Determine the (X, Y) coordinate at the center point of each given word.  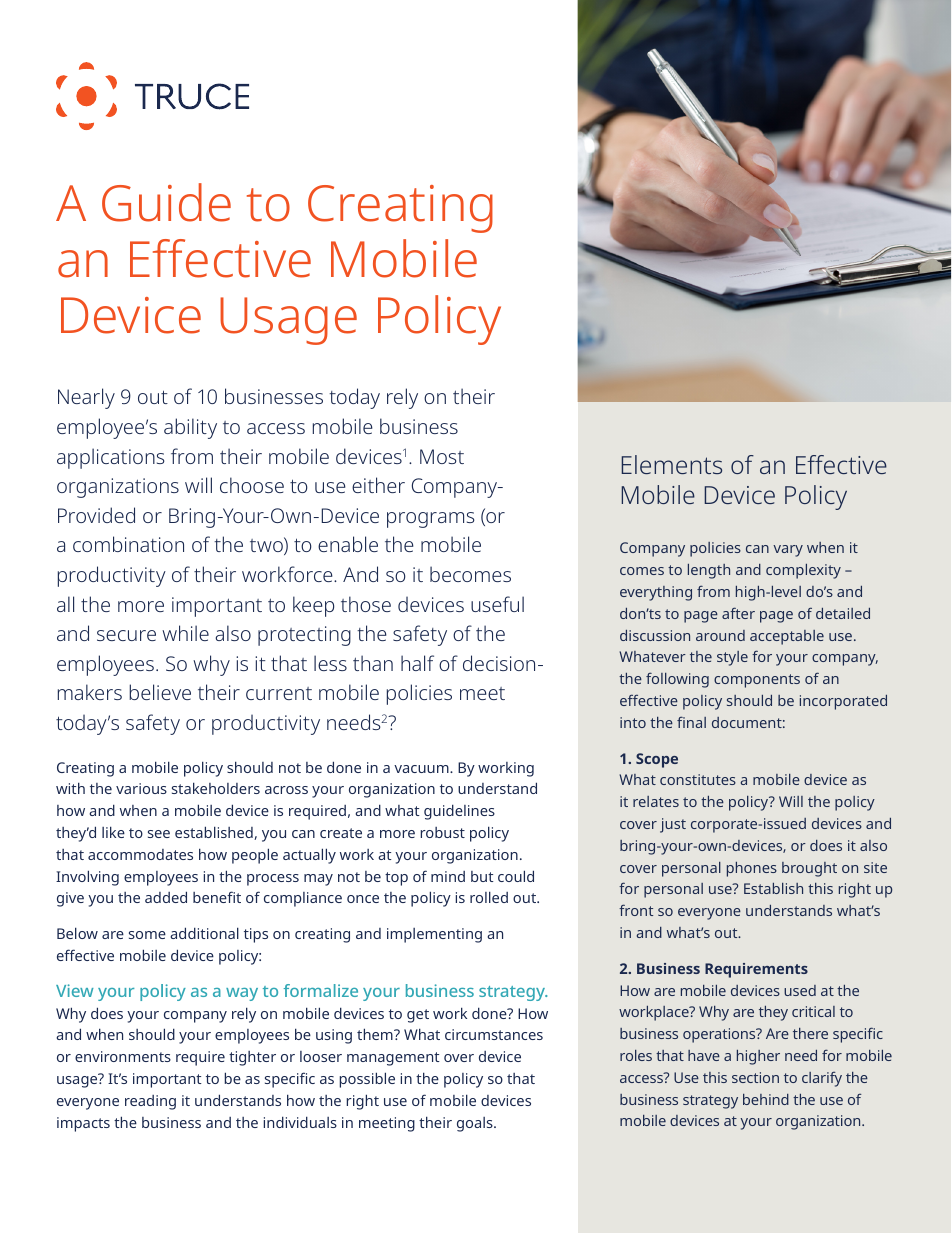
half (417, 663)
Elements (672, 464)
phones (752, 869)
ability (190, 428)
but (482, 876)
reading (150, 1102)
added (166, 897)
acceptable (787, 637)
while (185, 633)
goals (476, 1124)
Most (442, 456)
